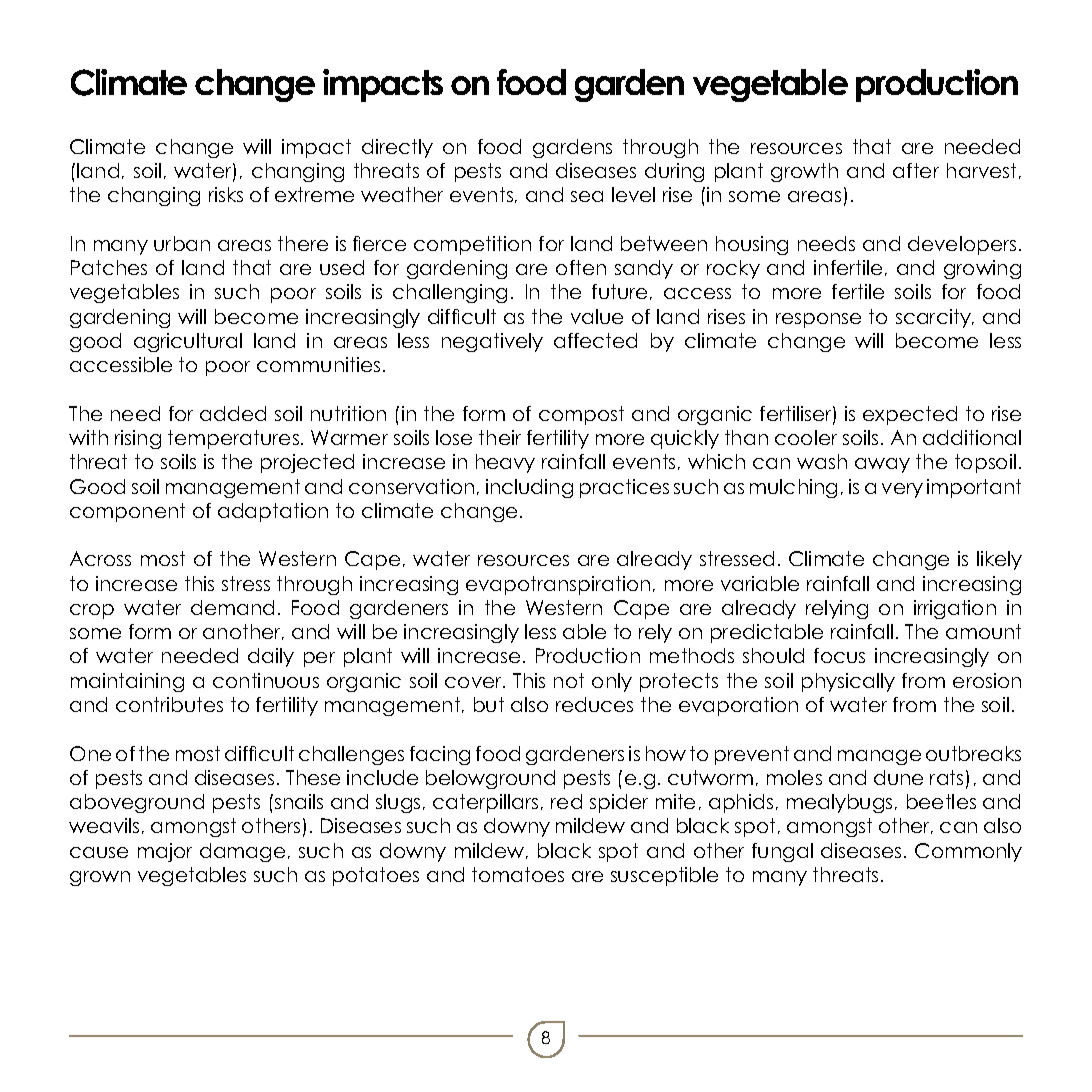 The width and height of the image is (1092, 1092). What do you see at coordinates (232, 607) in the image?
I see `demand` at bounding box center [232, 607].
